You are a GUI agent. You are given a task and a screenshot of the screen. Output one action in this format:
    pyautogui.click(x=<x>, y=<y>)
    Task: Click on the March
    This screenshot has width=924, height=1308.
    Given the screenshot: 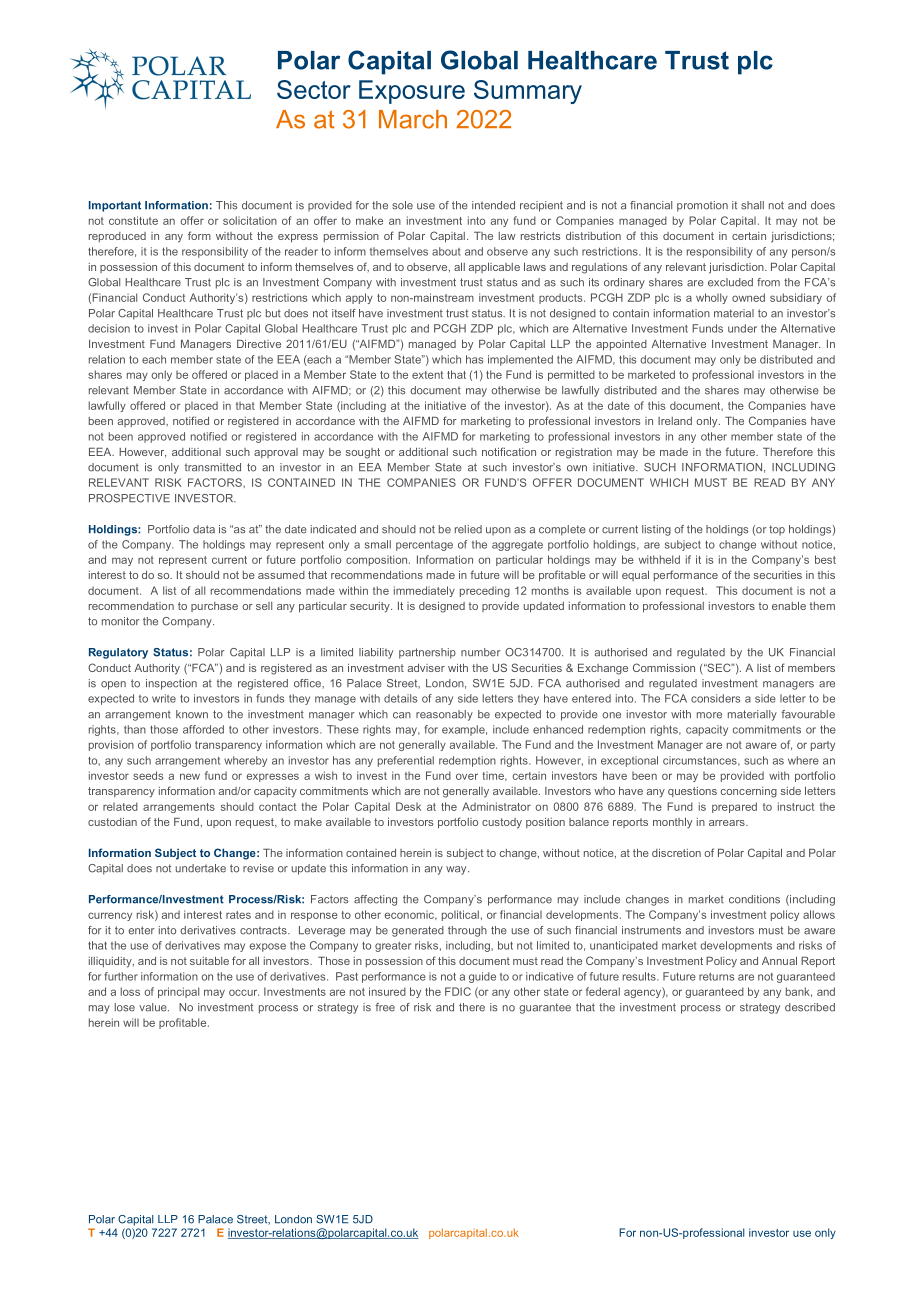 What is the action you would take?
    pyautogui.click(x=413, y=119)
